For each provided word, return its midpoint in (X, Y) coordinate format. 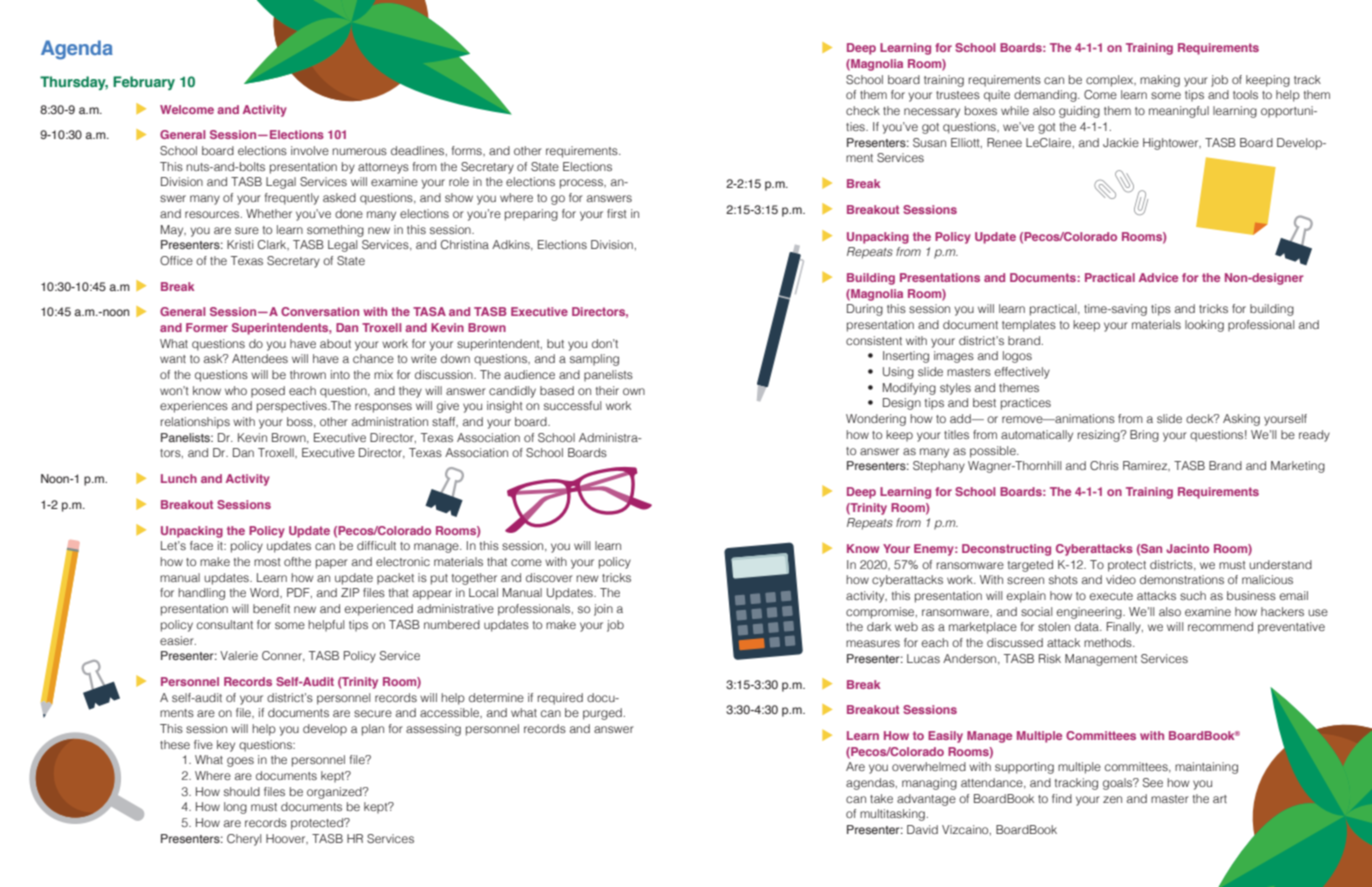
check (863, 110)
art (1220, 799)
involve (310, 150)
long (235, 808)
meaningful (1179, 112)
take (881, 798)
